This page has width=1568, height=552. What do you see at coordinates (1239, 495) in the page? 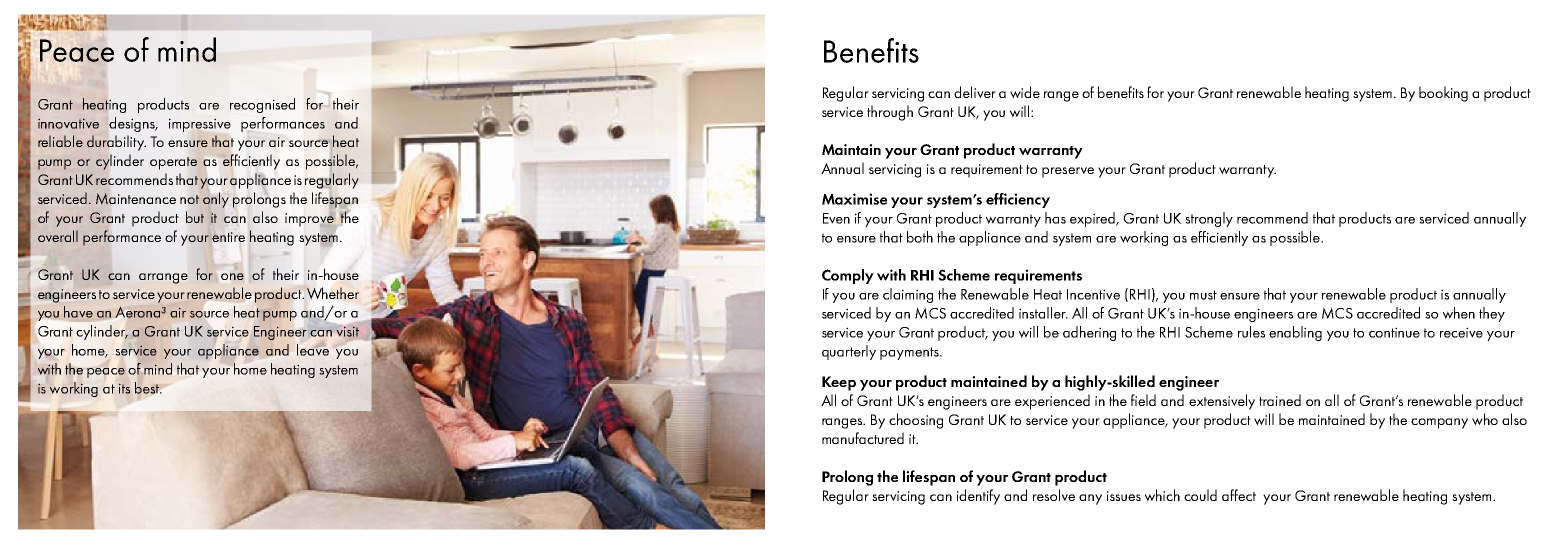
I see `affect` at bounding box center [1239, 495].
